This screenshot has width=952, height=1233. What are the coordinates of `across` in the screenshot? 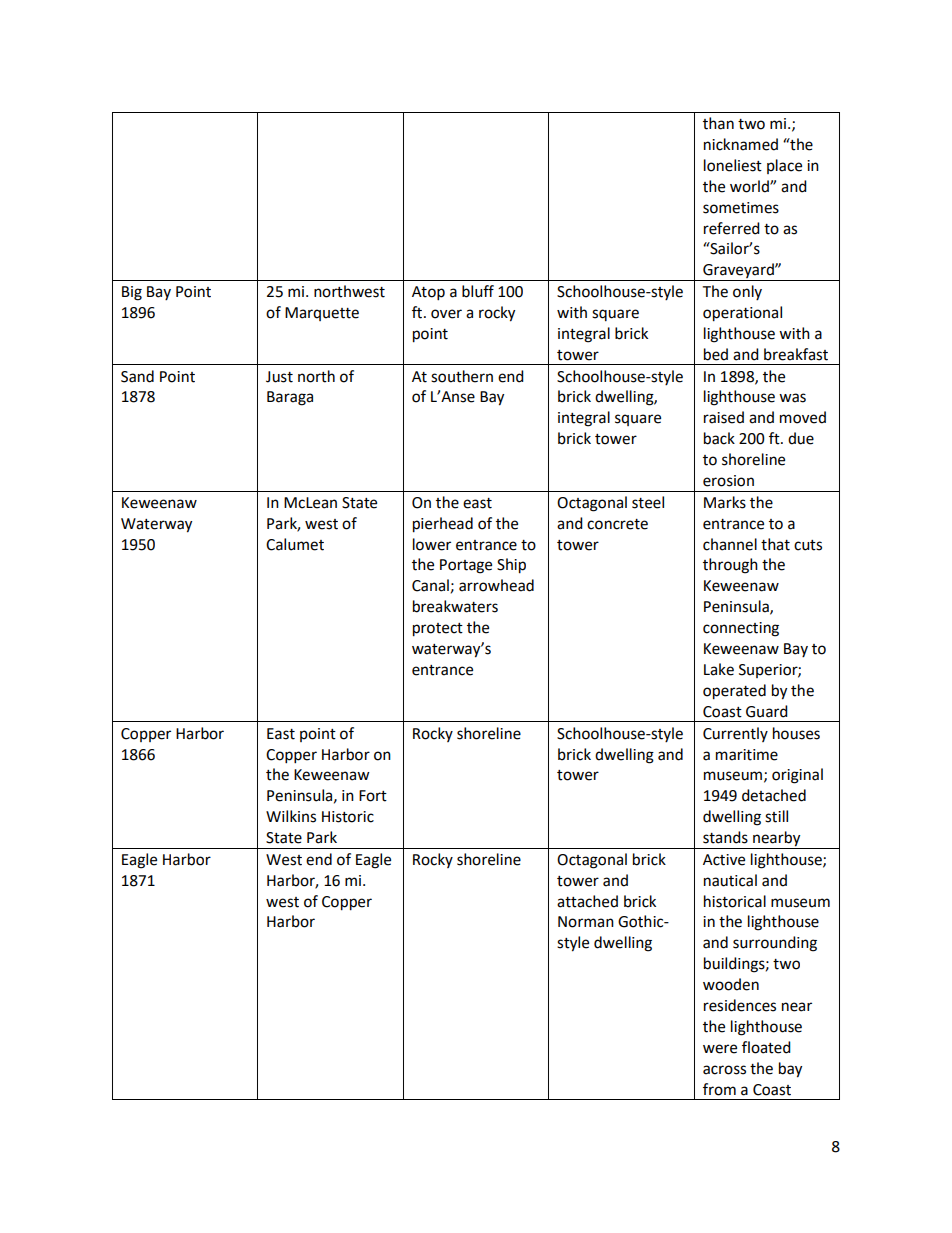 It's located at (724, 1070).
